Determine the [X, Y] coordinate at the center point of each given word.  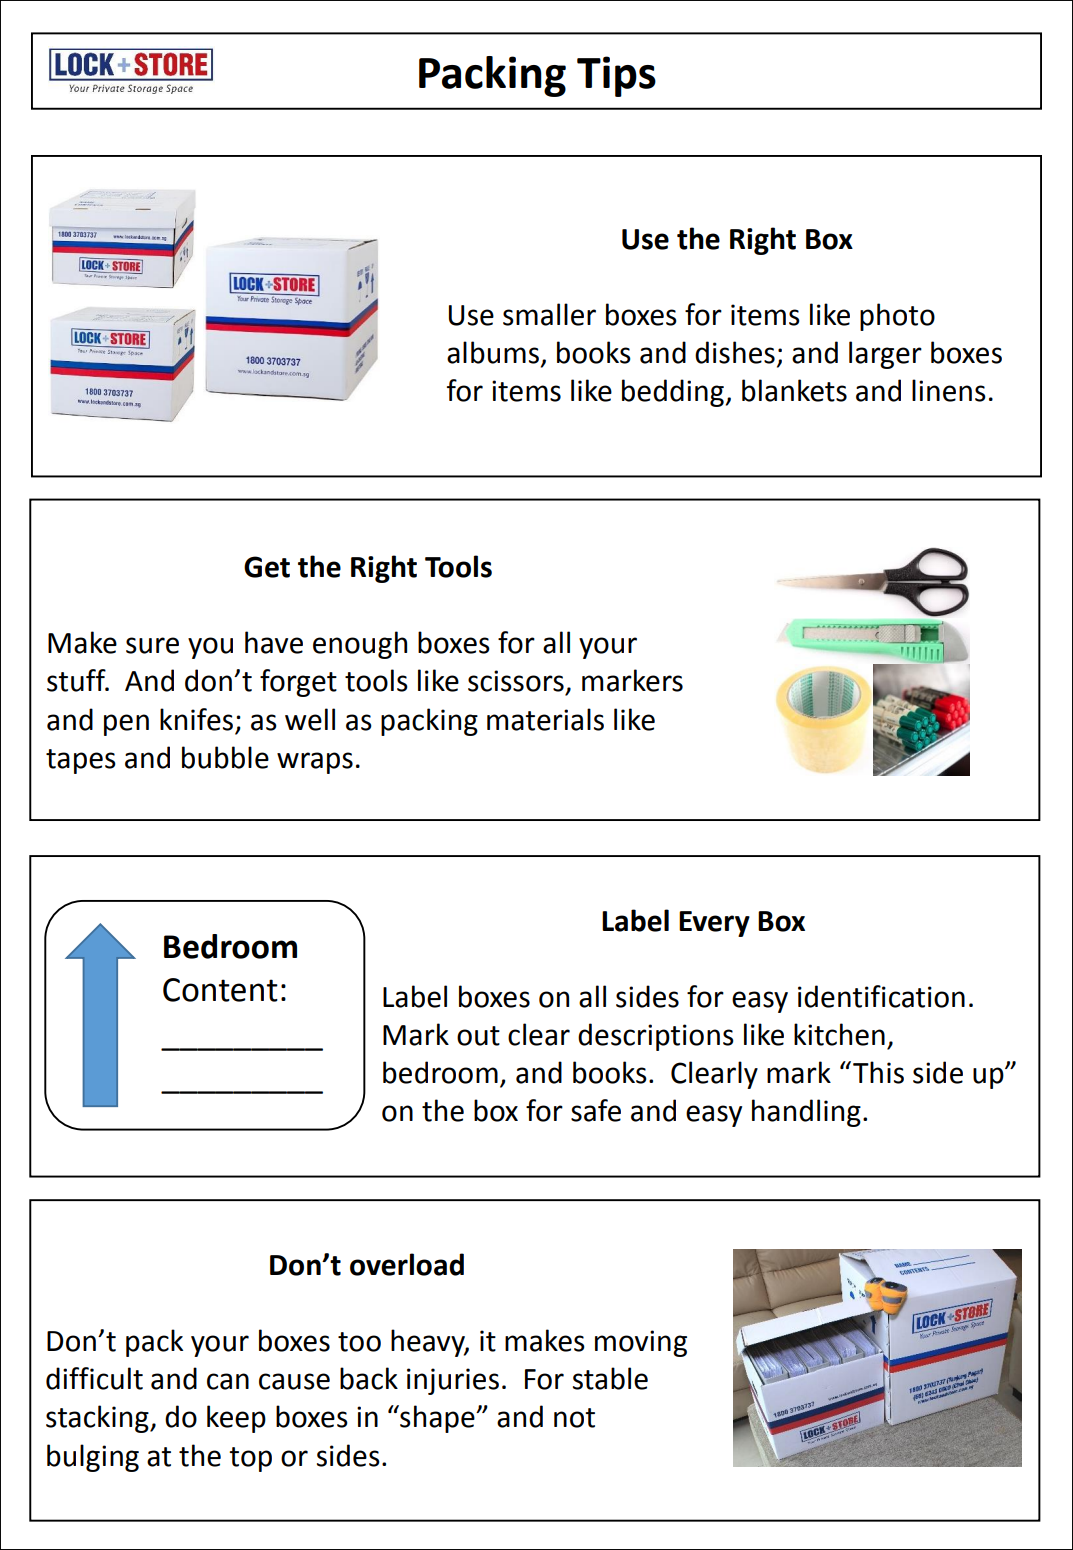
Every [714, 924]
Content [220, 990]
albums [493, 352]
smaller [549, 314]
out [478, 1036]
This [878, 1072]
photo [897, 317]
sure [152, 645]
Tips [616, 76]
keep [236, 1419]
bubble [225, 757]
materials [545, 719]
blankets [794, 390]
